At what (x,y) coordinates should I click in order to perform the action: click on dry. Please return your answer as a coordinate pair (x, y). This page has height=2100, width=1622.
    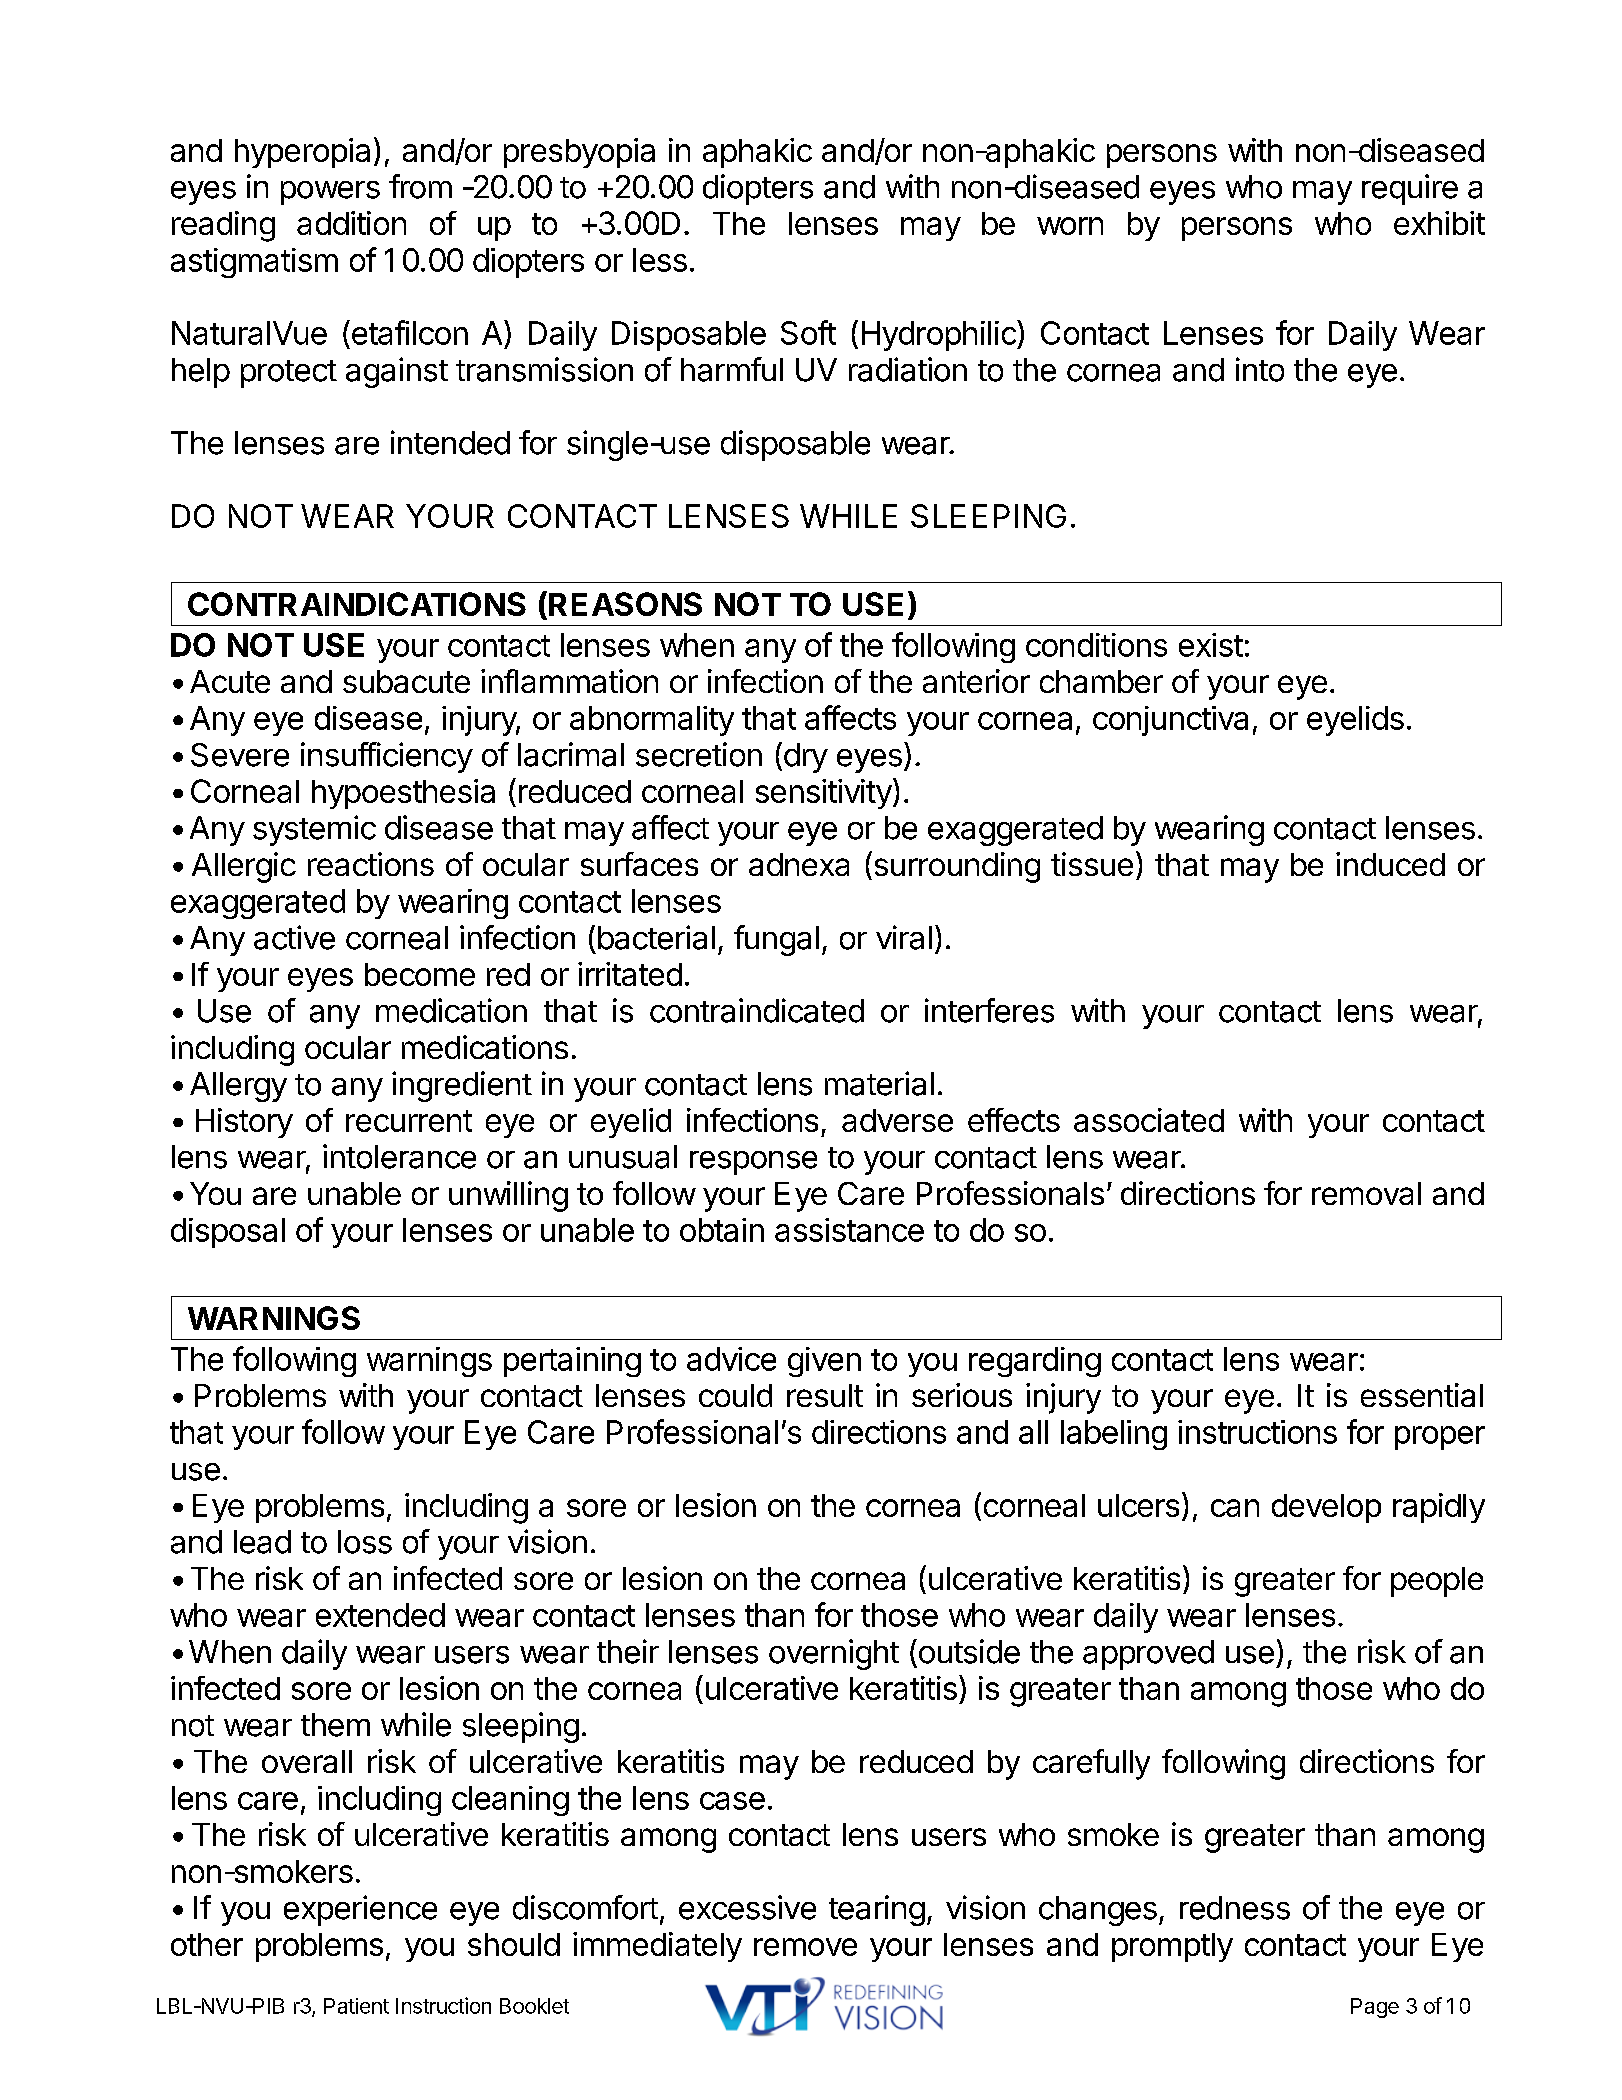
    Looking at the image, I should click on (804, 757).
